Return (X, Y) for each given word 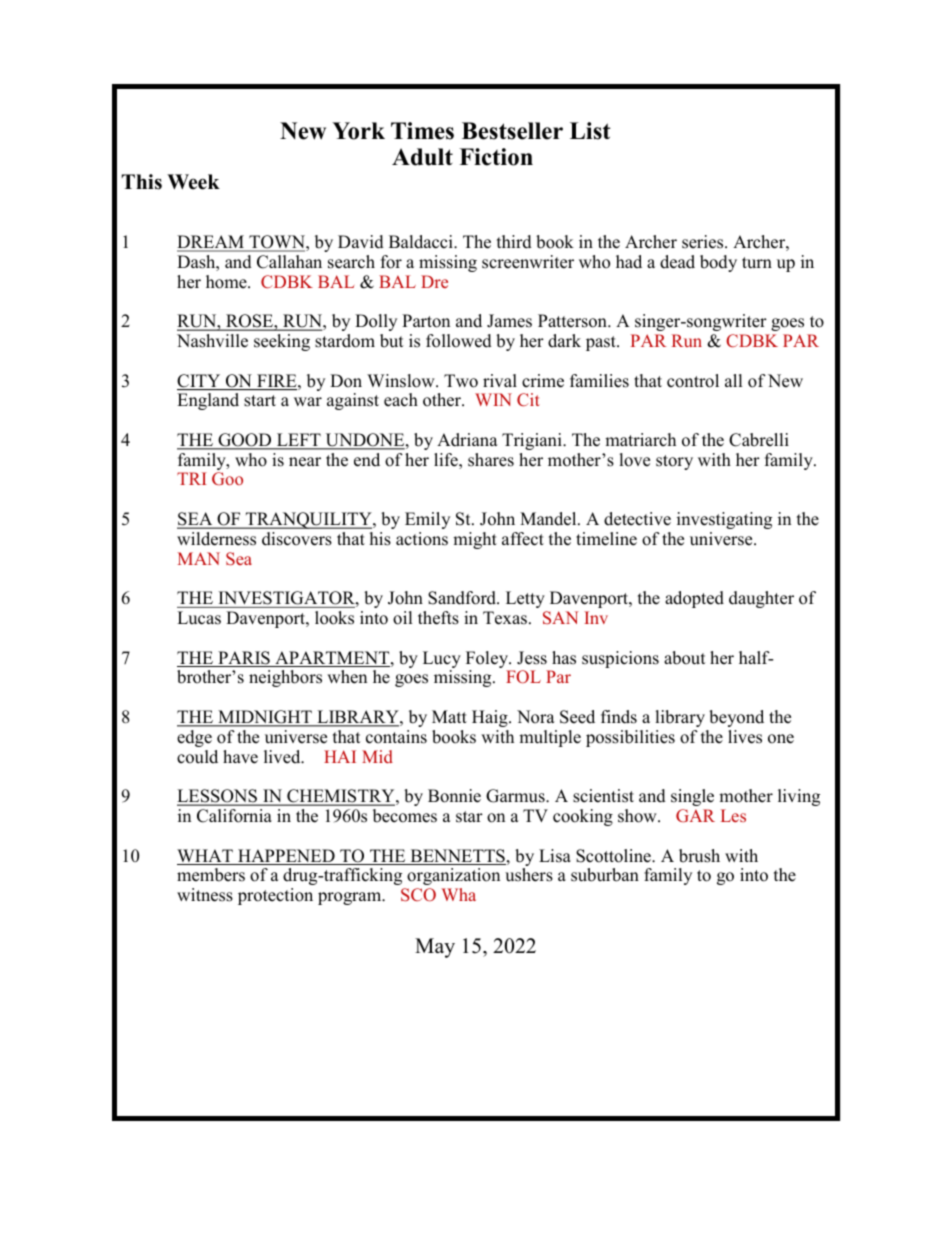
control (693, 381)
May (435, 948)
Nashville (212, 341)
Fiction (496, 157)
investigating (724, 520)
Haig (491, 718)
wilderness (216, 539)
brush (699, 856)
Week (193, 182)
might (475, 540)
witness (205, 895)
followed (459, 341)
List (590, 131)
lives (745, 737)
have (240, 757)
